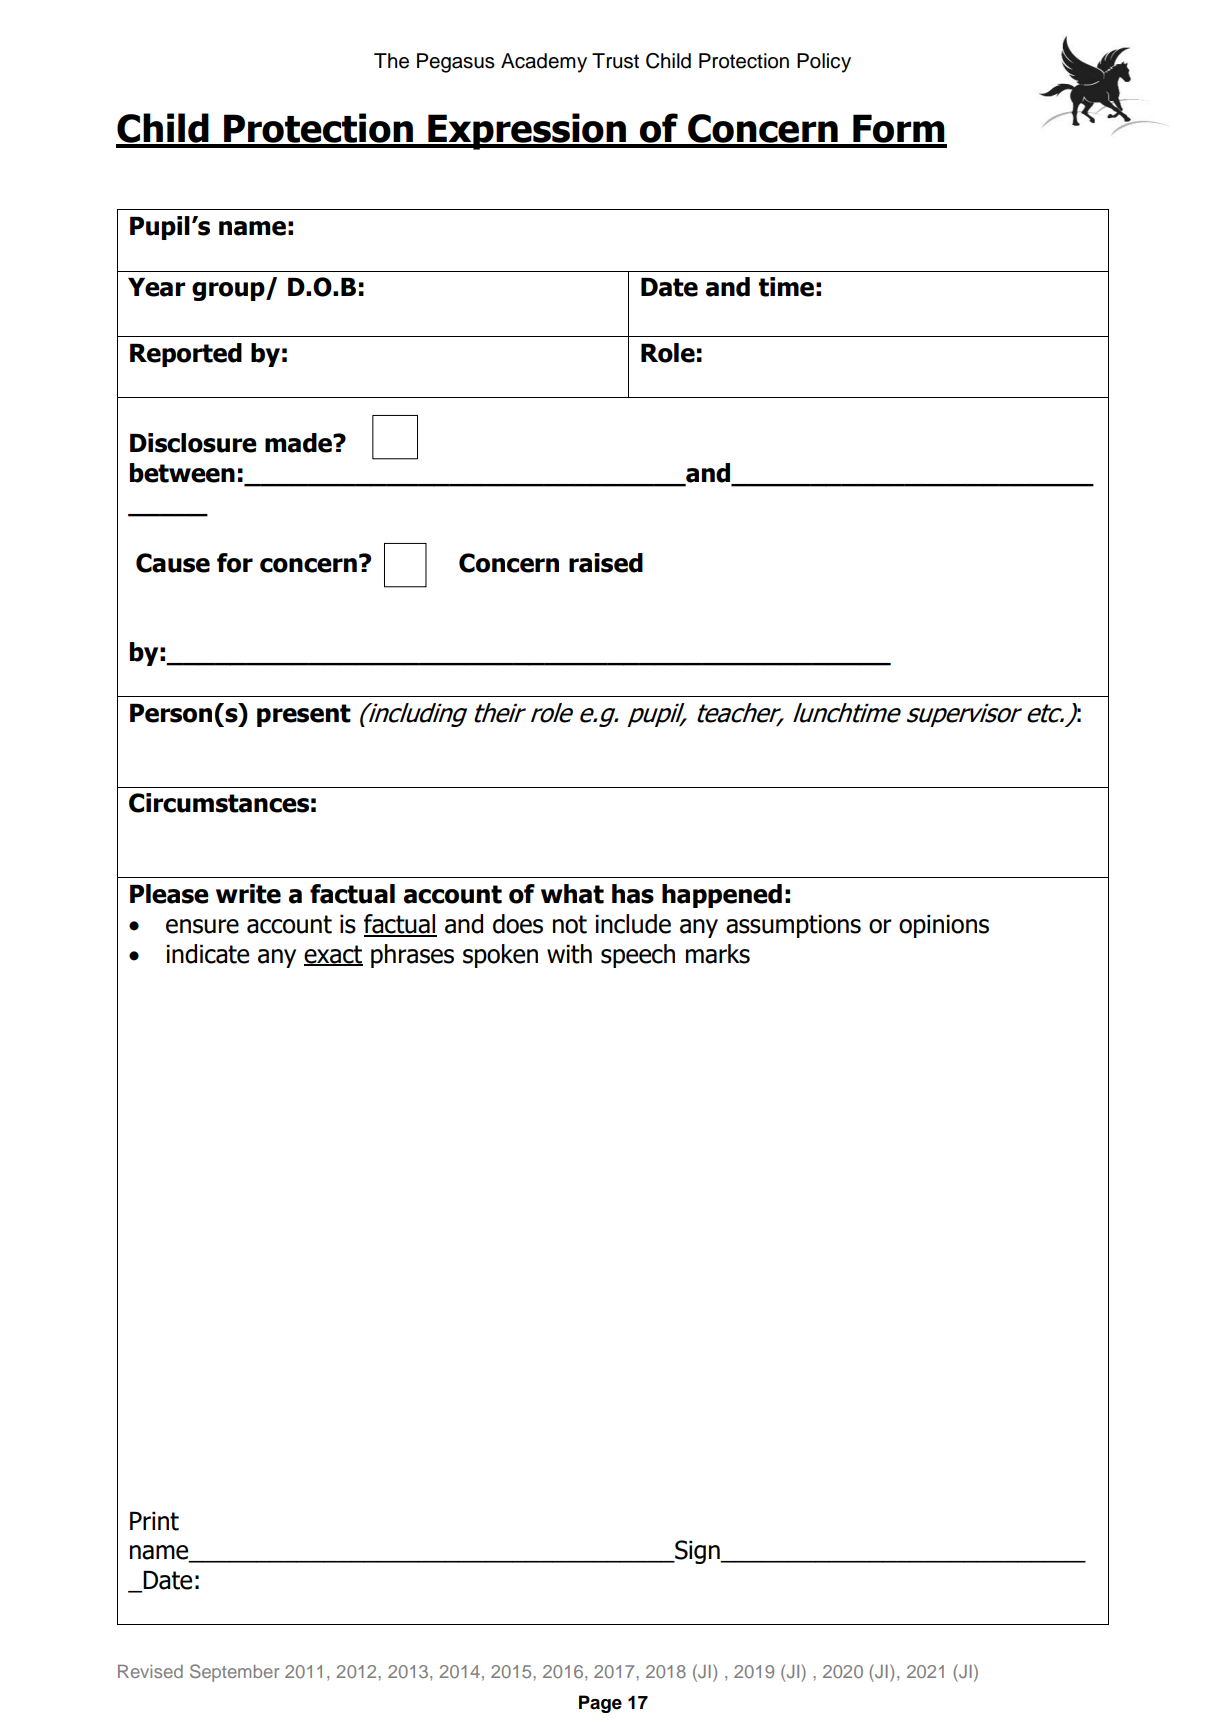 Image resolution: width=1226 pixels, height=1734 pixels. What do you see at coordinates (600, 1704) in the screenshot?
I see `Page` at bounding box center [600, 1704].
